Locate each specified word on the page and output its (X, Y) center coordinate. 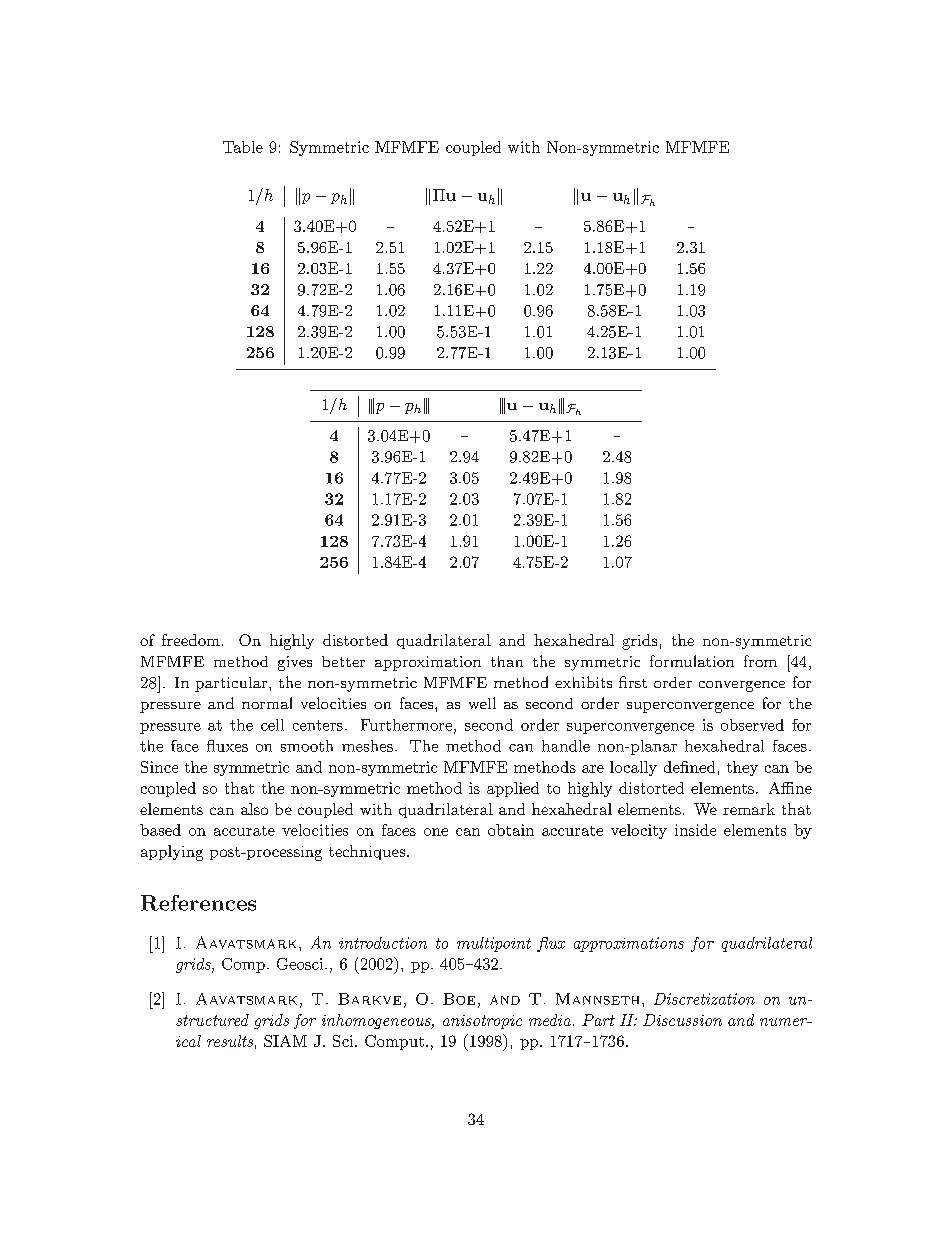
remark (749, 809)
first (633, 682)
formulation (692, 661)
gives (295, 663)
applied (513, 789)
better (343, 661)
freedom (191, 640)
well (482, 703)
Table (243, 147)
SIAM (285, 1041)
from (760, 661)
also (254, 809)
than (507, 661)
